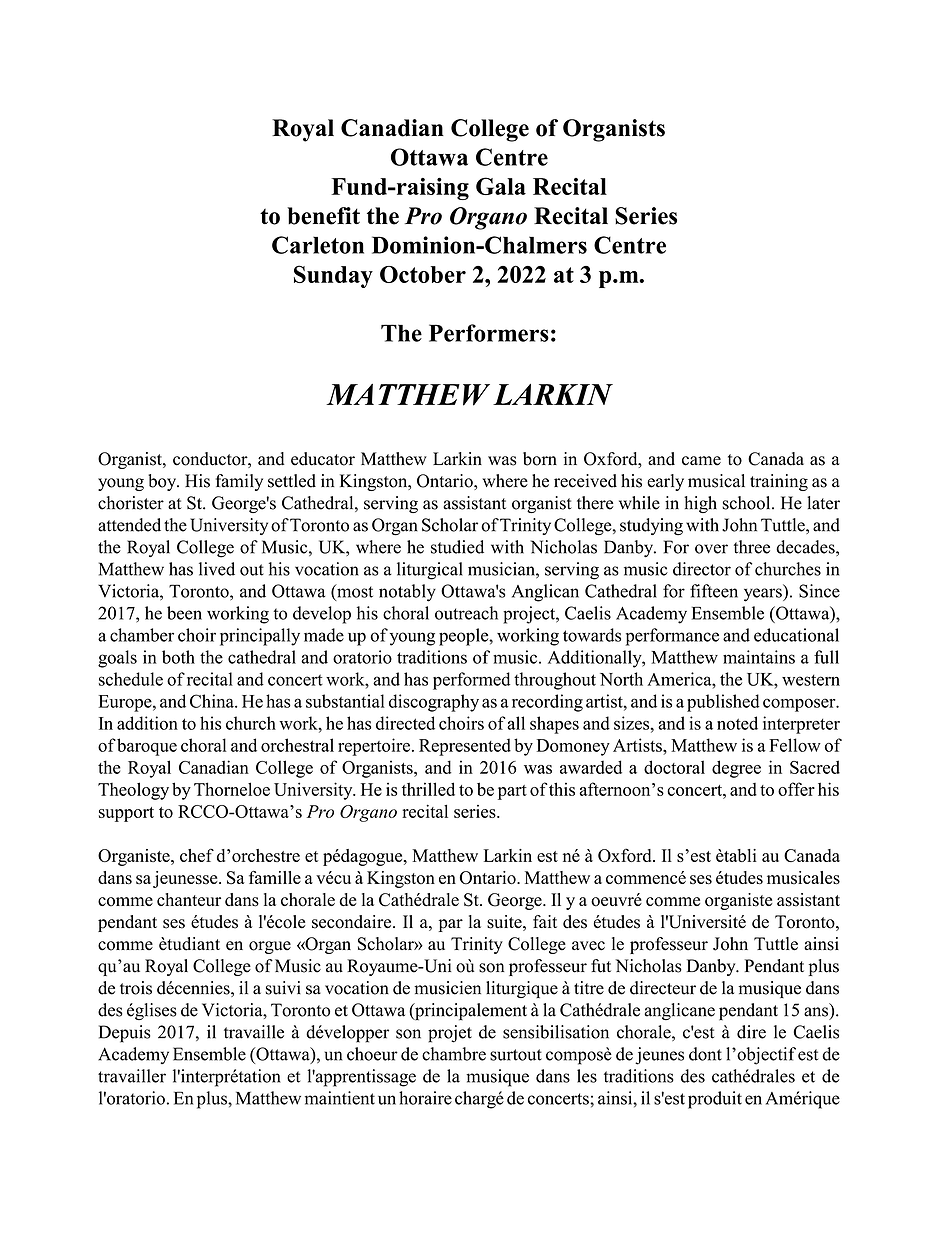 This screenshot has height=1233, width=952. Describe the element at coordinates (125, 1034) in the screenshot. I see `Depuis` at that location.
